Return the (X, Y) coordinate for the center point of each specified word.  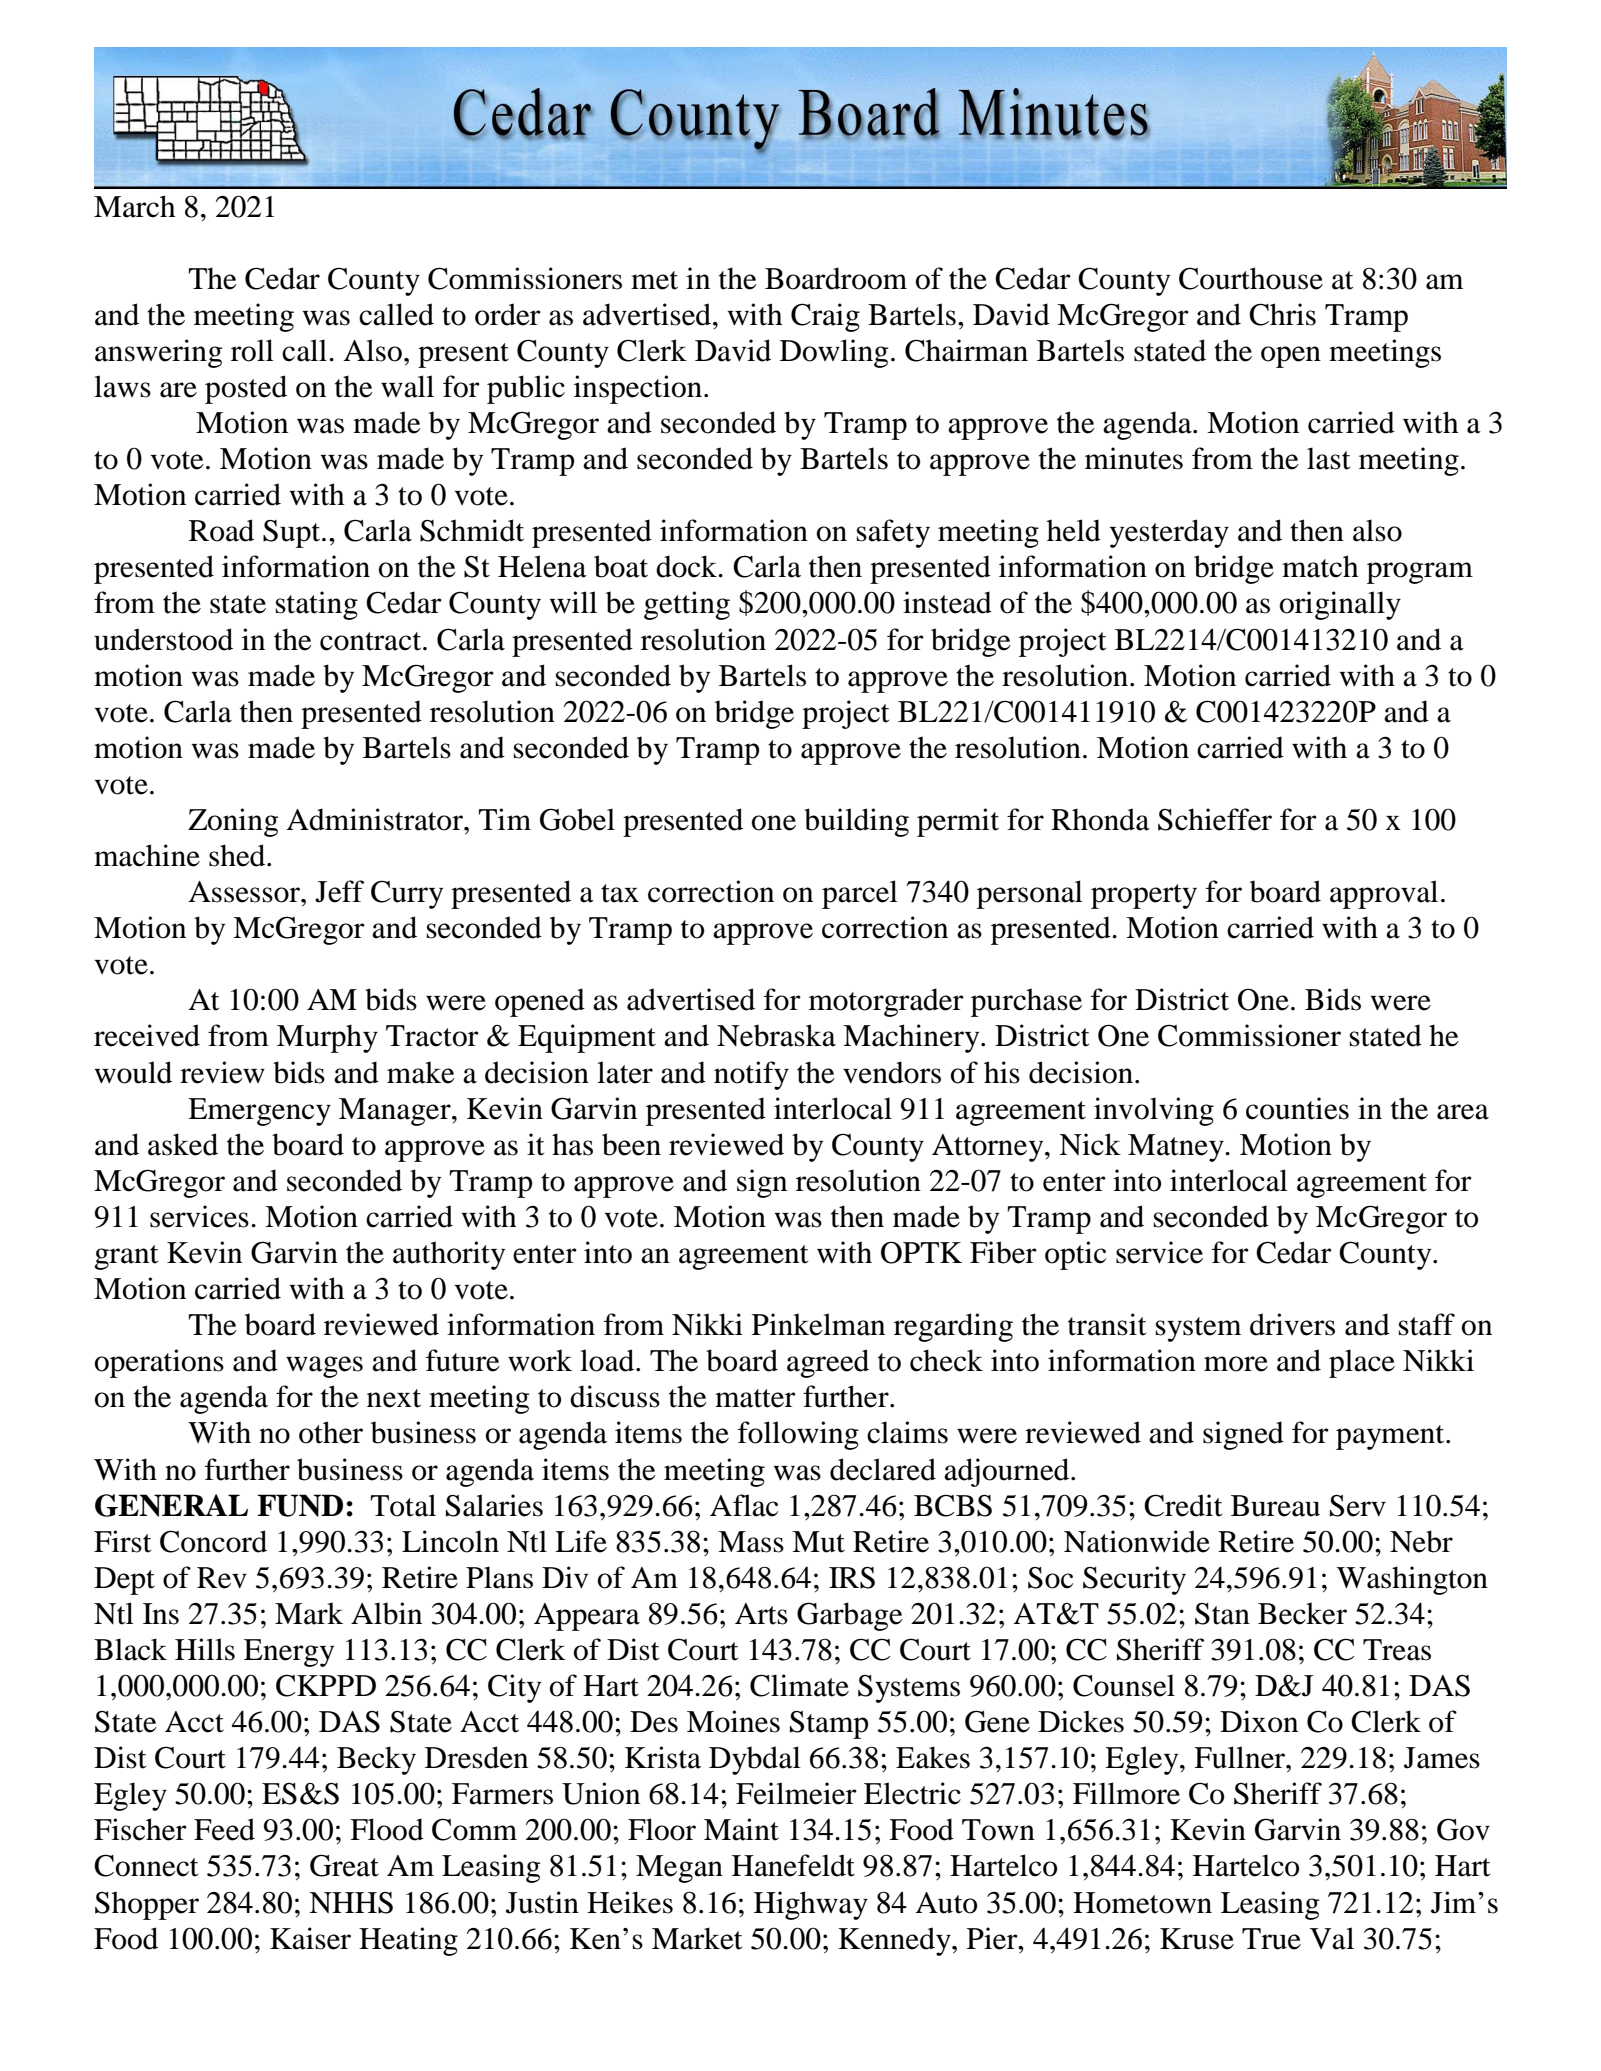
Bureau (1275, 1506)
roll (252, 350)
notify (751, 1075)
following (798, 1435)
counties (1297, 1108)
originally (1340, 605)
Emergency (259, 1112)
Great (344, 1865)
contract (372, 641)
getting (687, 605)
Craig (825, 317)
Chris (1282, 314)
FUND (300, 1505)
